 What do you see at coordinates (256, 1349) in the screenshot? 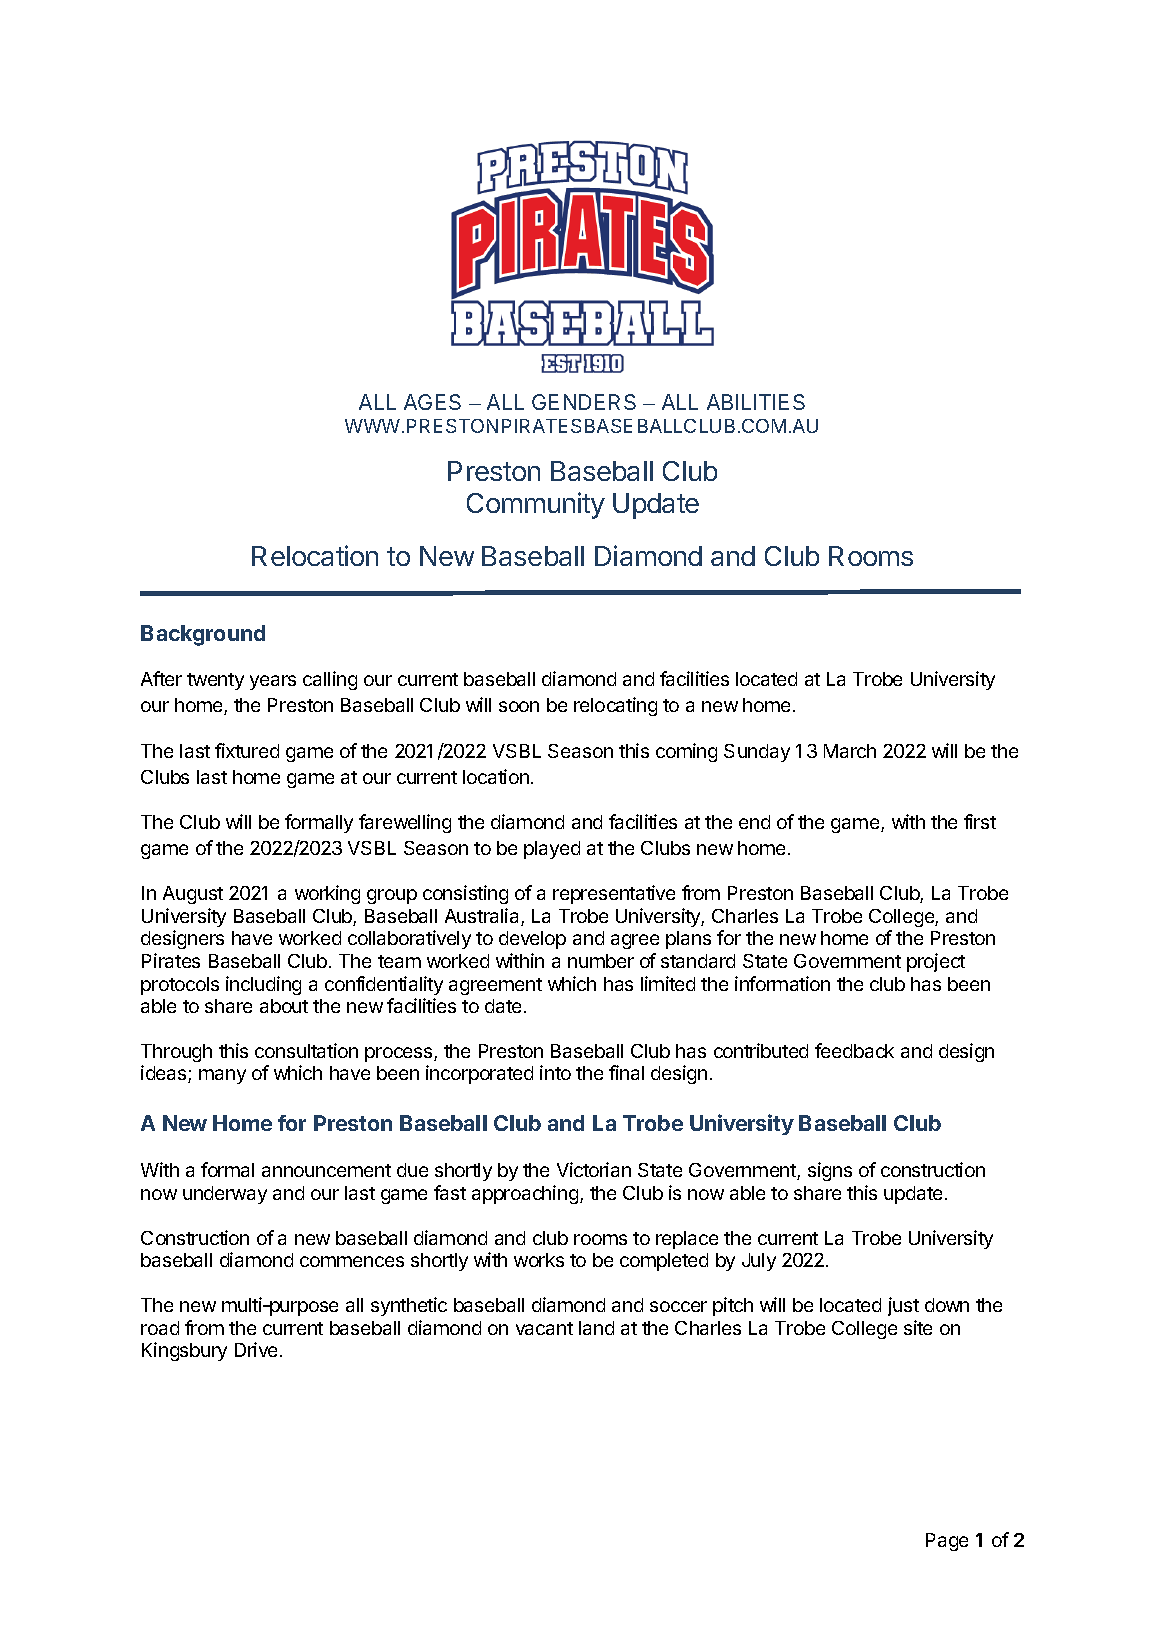
I see `Drive` at bounding box center [256, 1349].
